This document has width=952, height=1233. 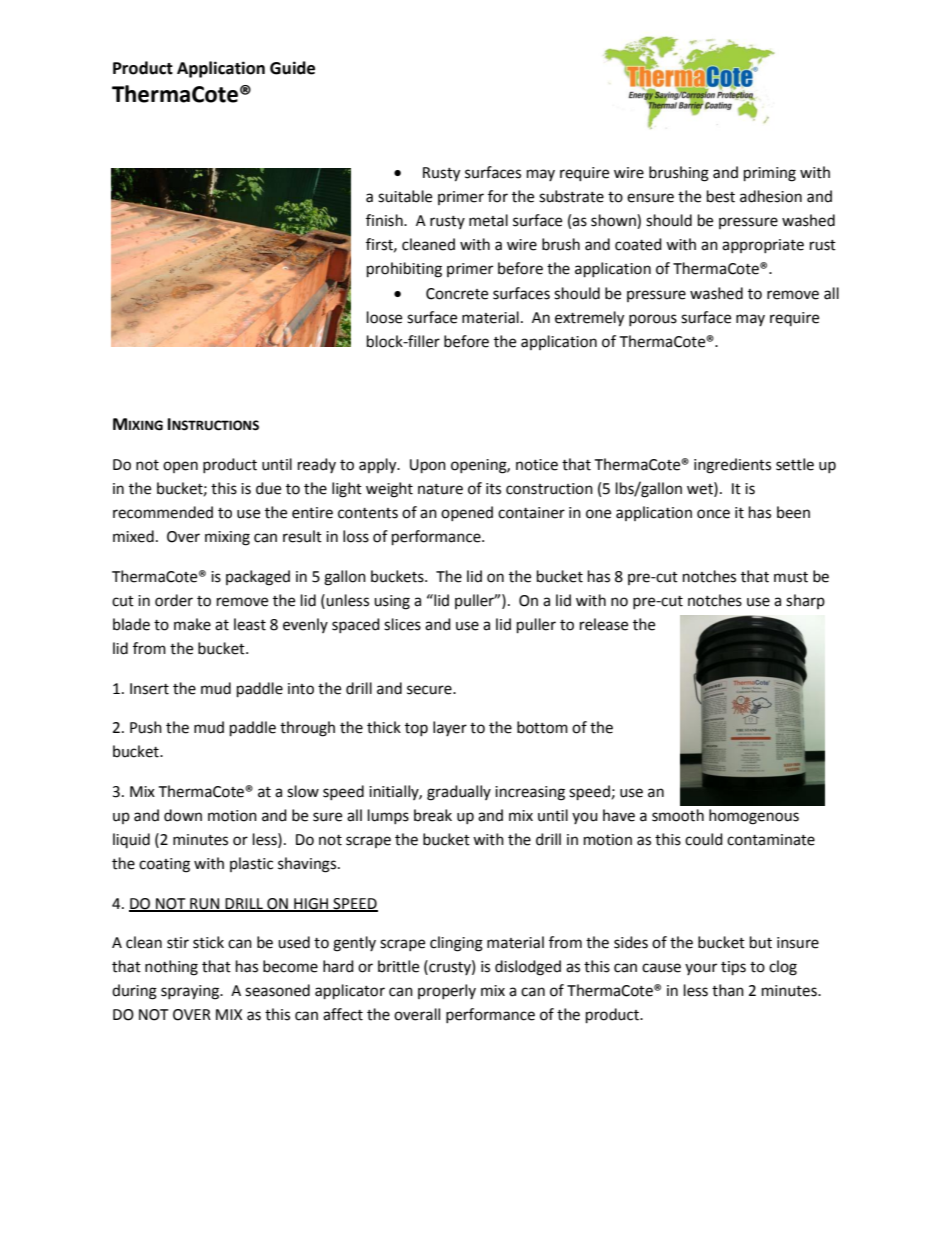 What do you see at coordinates (447, 991) in the document?
I see `properly` at bounding box center [447, 991].
